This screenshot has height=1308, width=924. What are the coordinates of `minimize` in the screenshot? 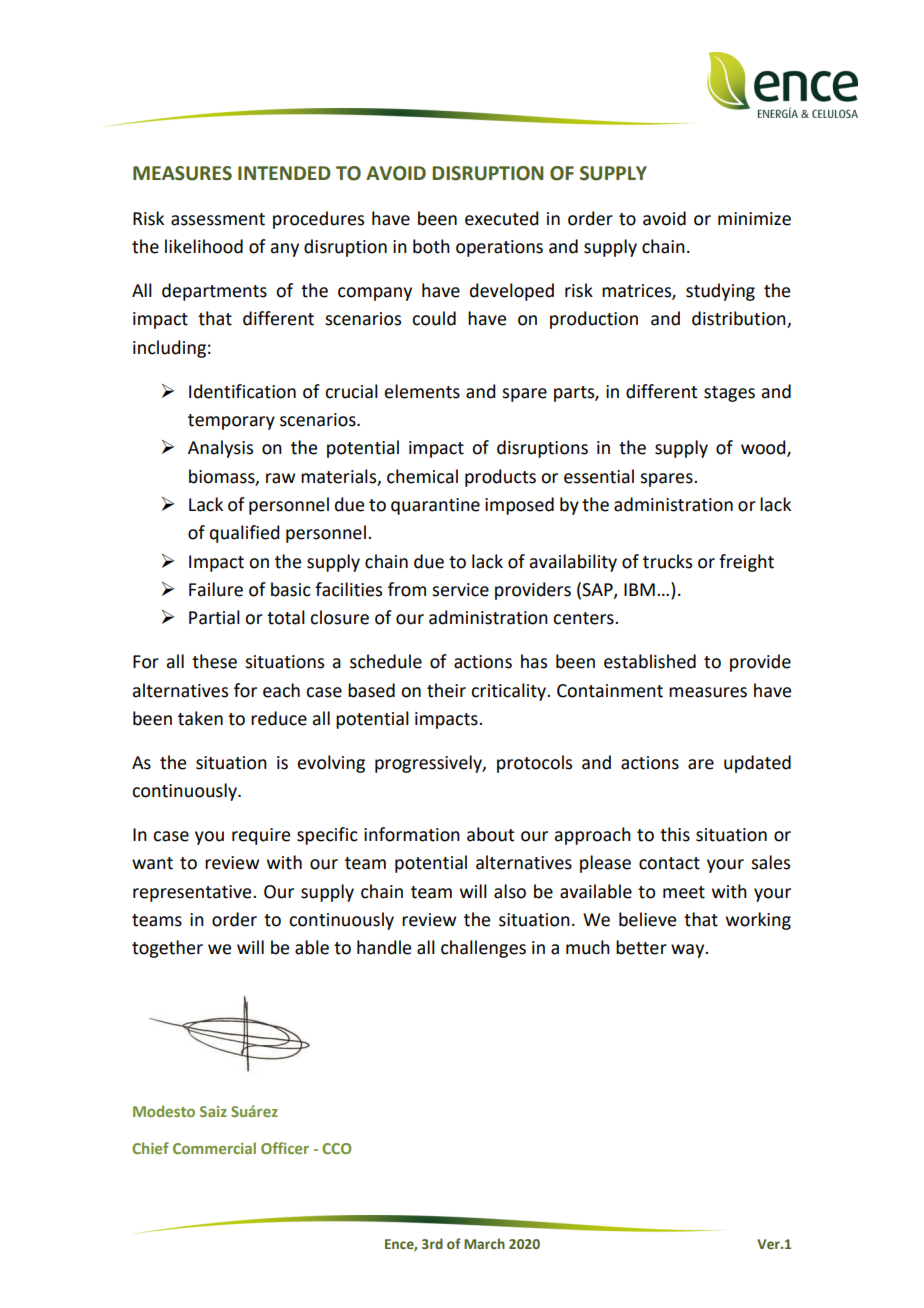 It's located at (754, 219).
